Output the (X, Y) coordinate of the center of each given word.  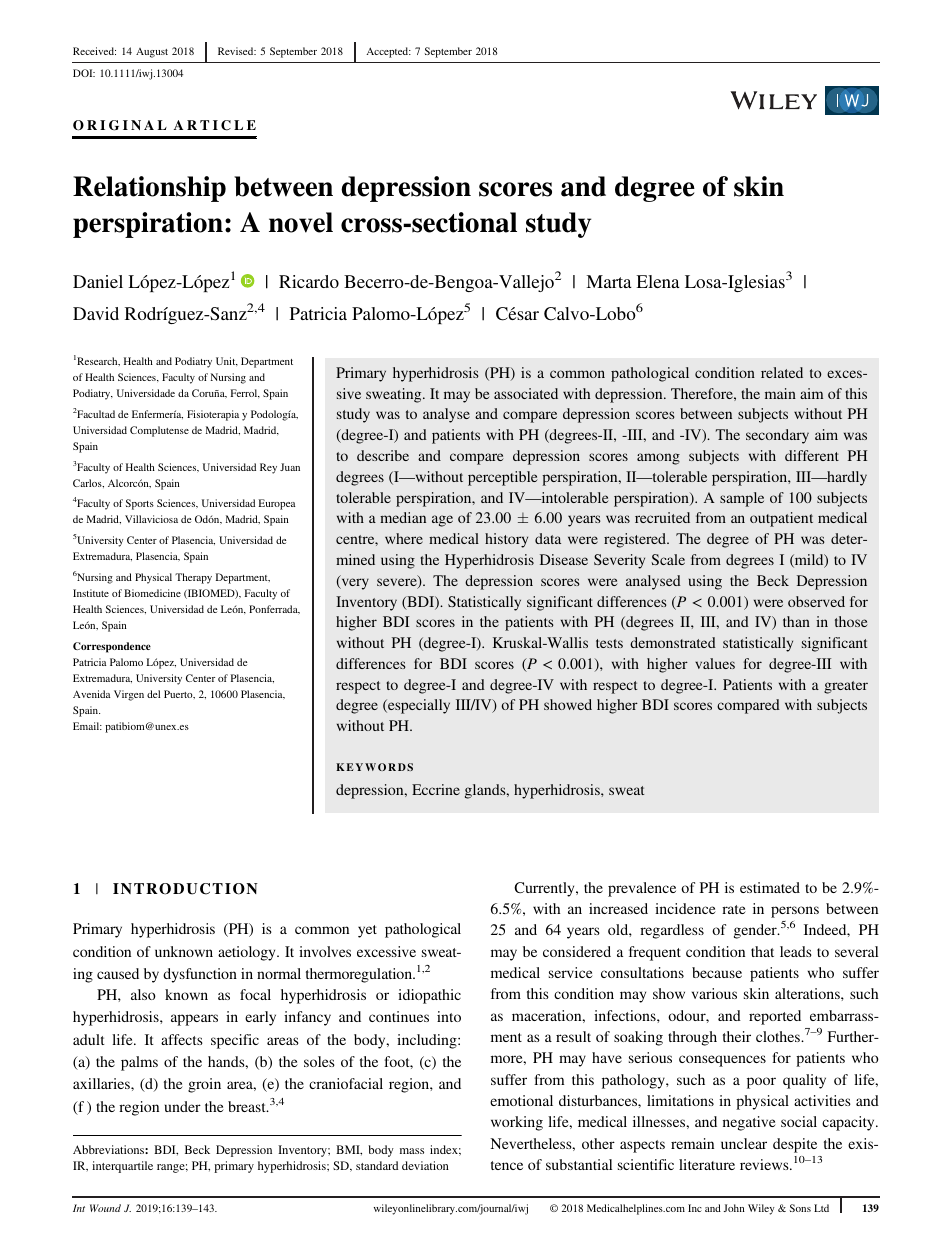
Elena (658, 281)
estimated (770, 887)
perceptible (503, 478)
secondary (777, 436)
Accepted (388, 52)
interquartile (122, 1167)
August (152, 53)
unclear (744, 1143)
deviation (425, 1165)
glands (486, 791)
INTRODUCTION (185, 889)
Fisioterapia (213, 415)
